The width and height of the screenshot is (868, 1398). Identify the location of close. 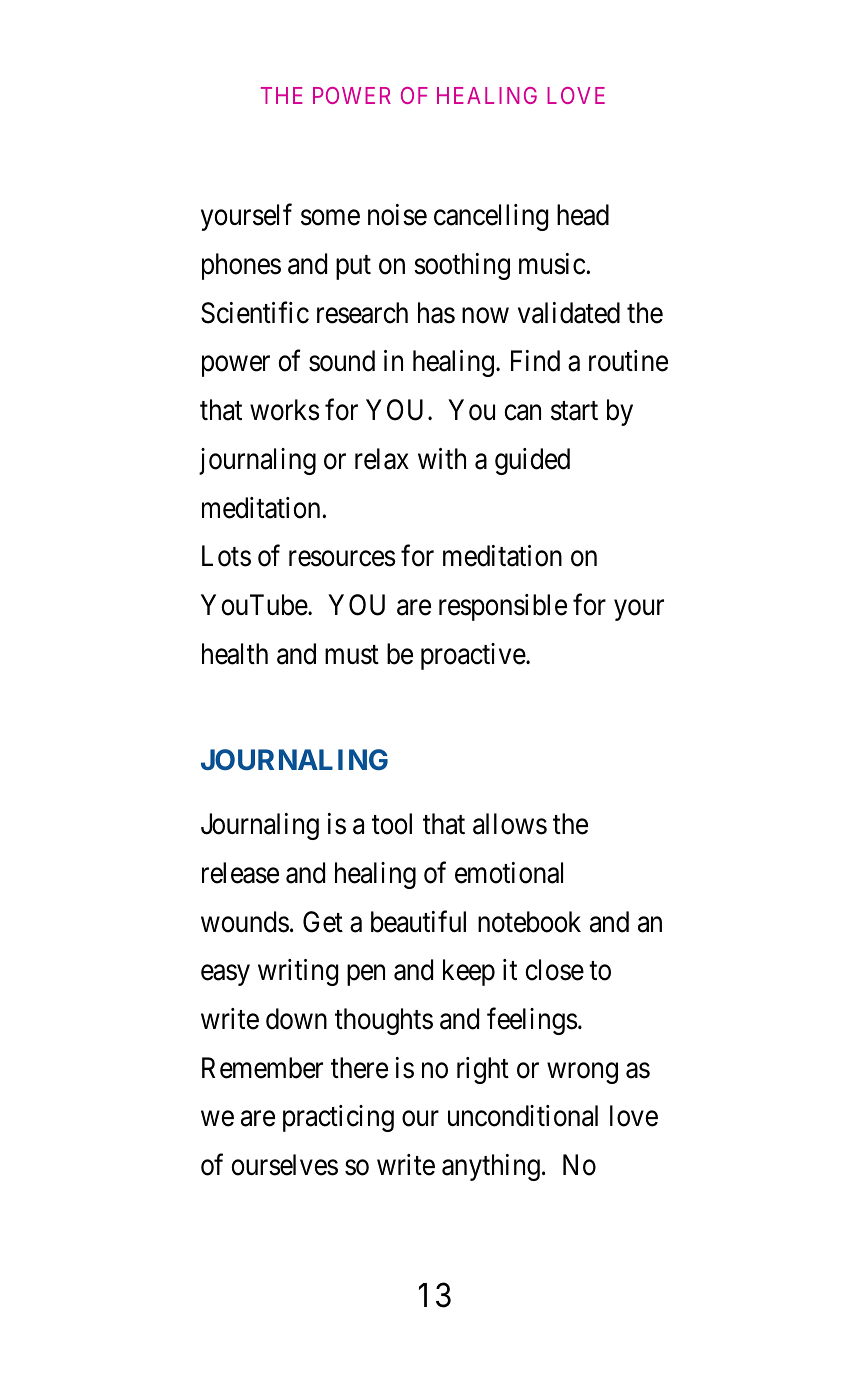
(554, 970).
